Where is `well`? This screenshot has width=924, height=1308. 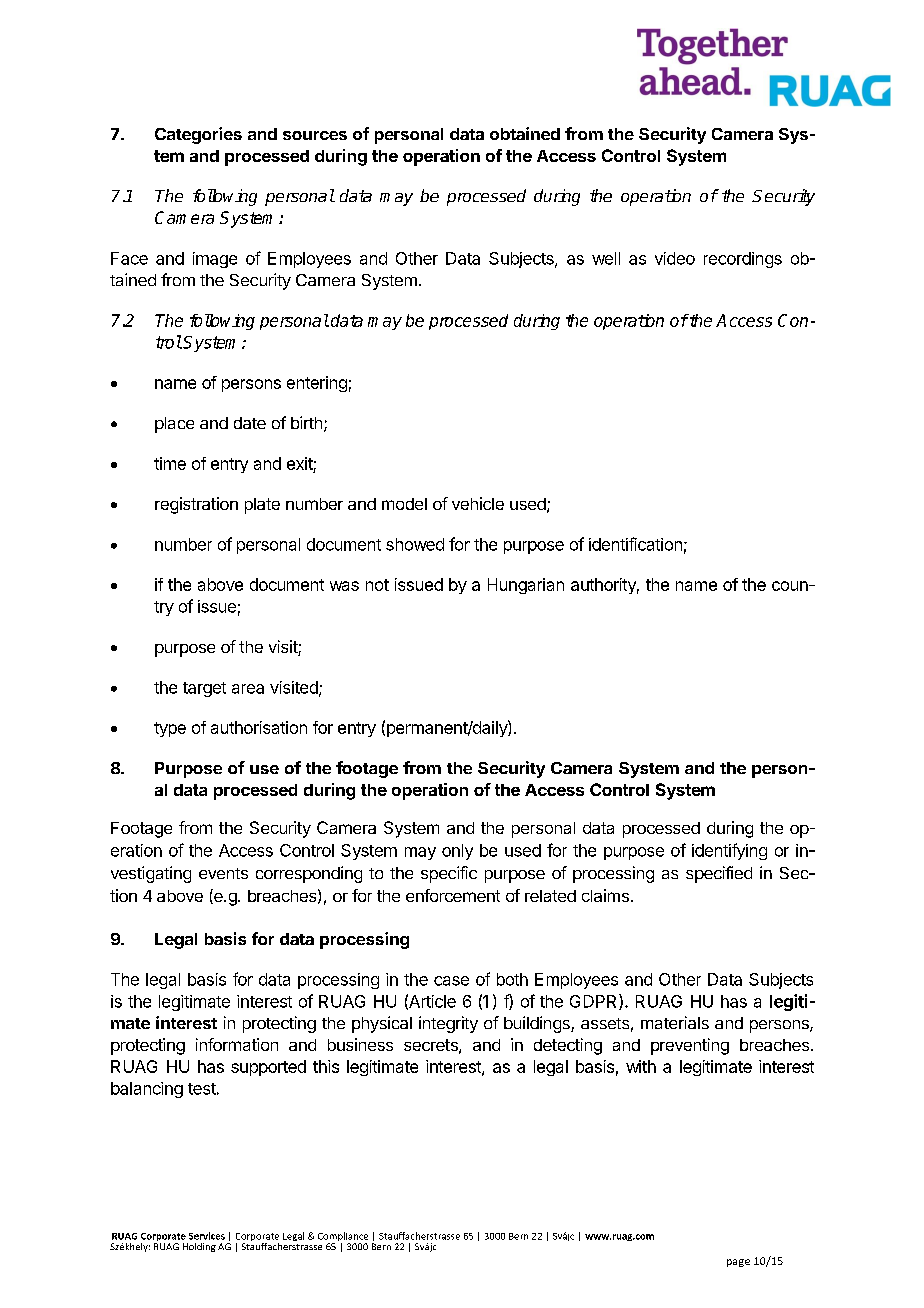
well is located at coordinates (606, 258).
